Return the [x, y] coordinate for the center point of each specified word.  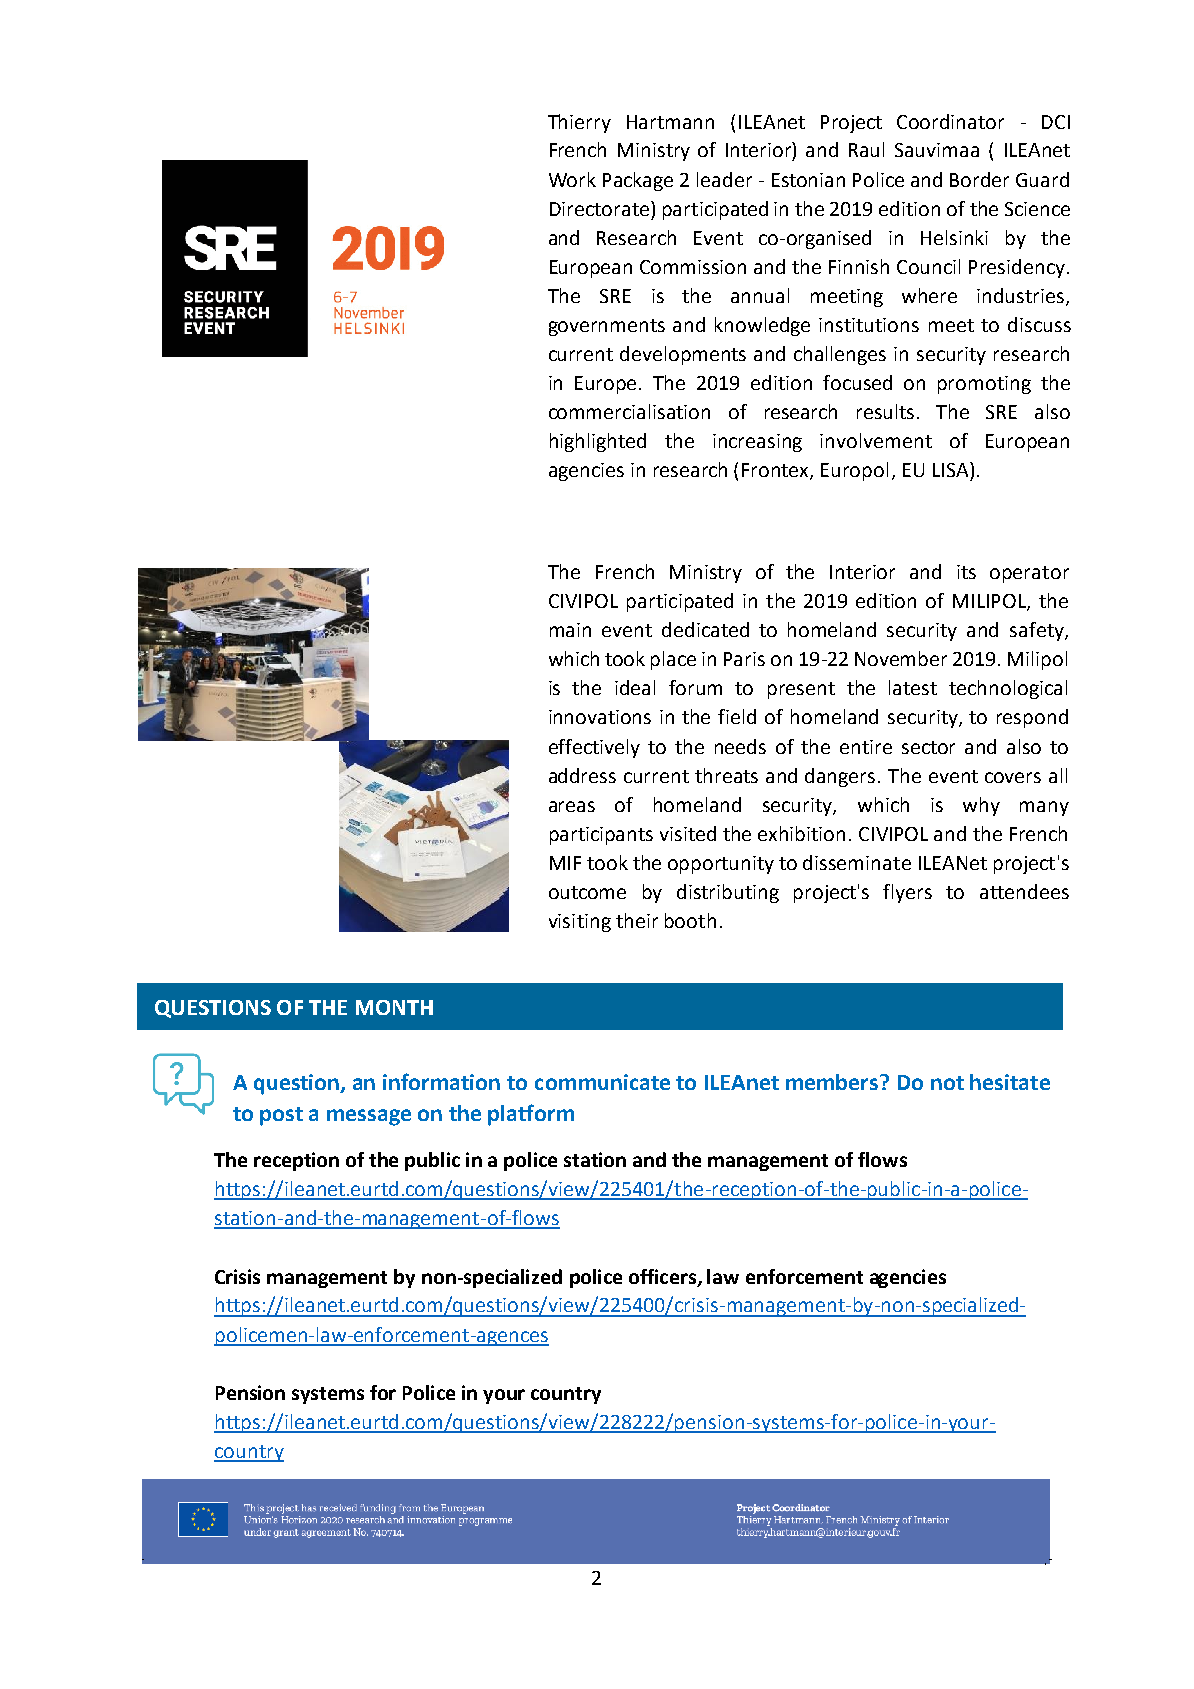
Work [572, 179]
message [369, 1117]
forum [695, 687]
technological [1008, 689]
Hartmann [670, 122]
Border [979, 179]
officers [662, 1276]
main [570, 630]
